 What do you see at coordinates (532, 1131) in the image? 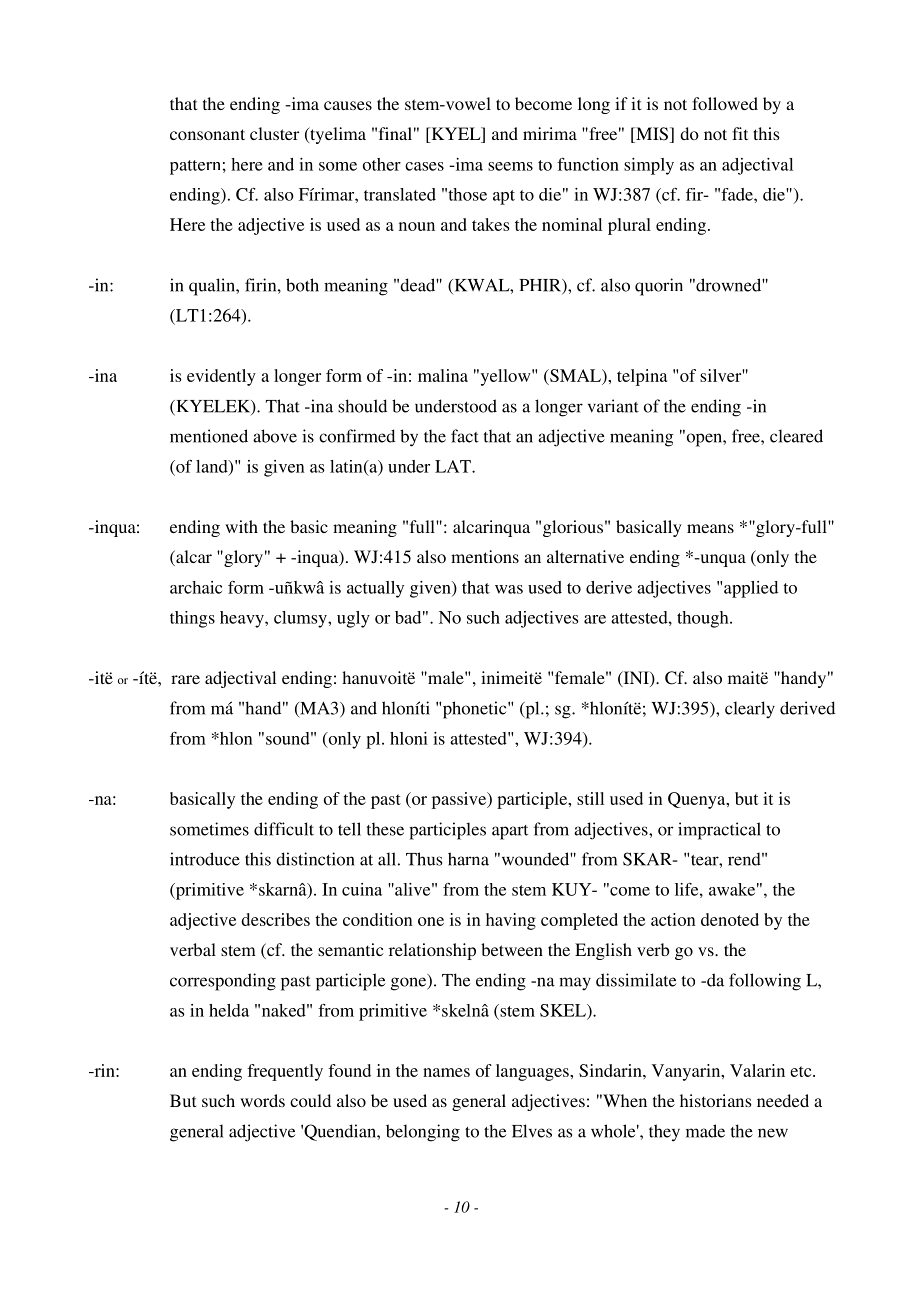
I see `Elves` at bounding box center [532, 1131].
